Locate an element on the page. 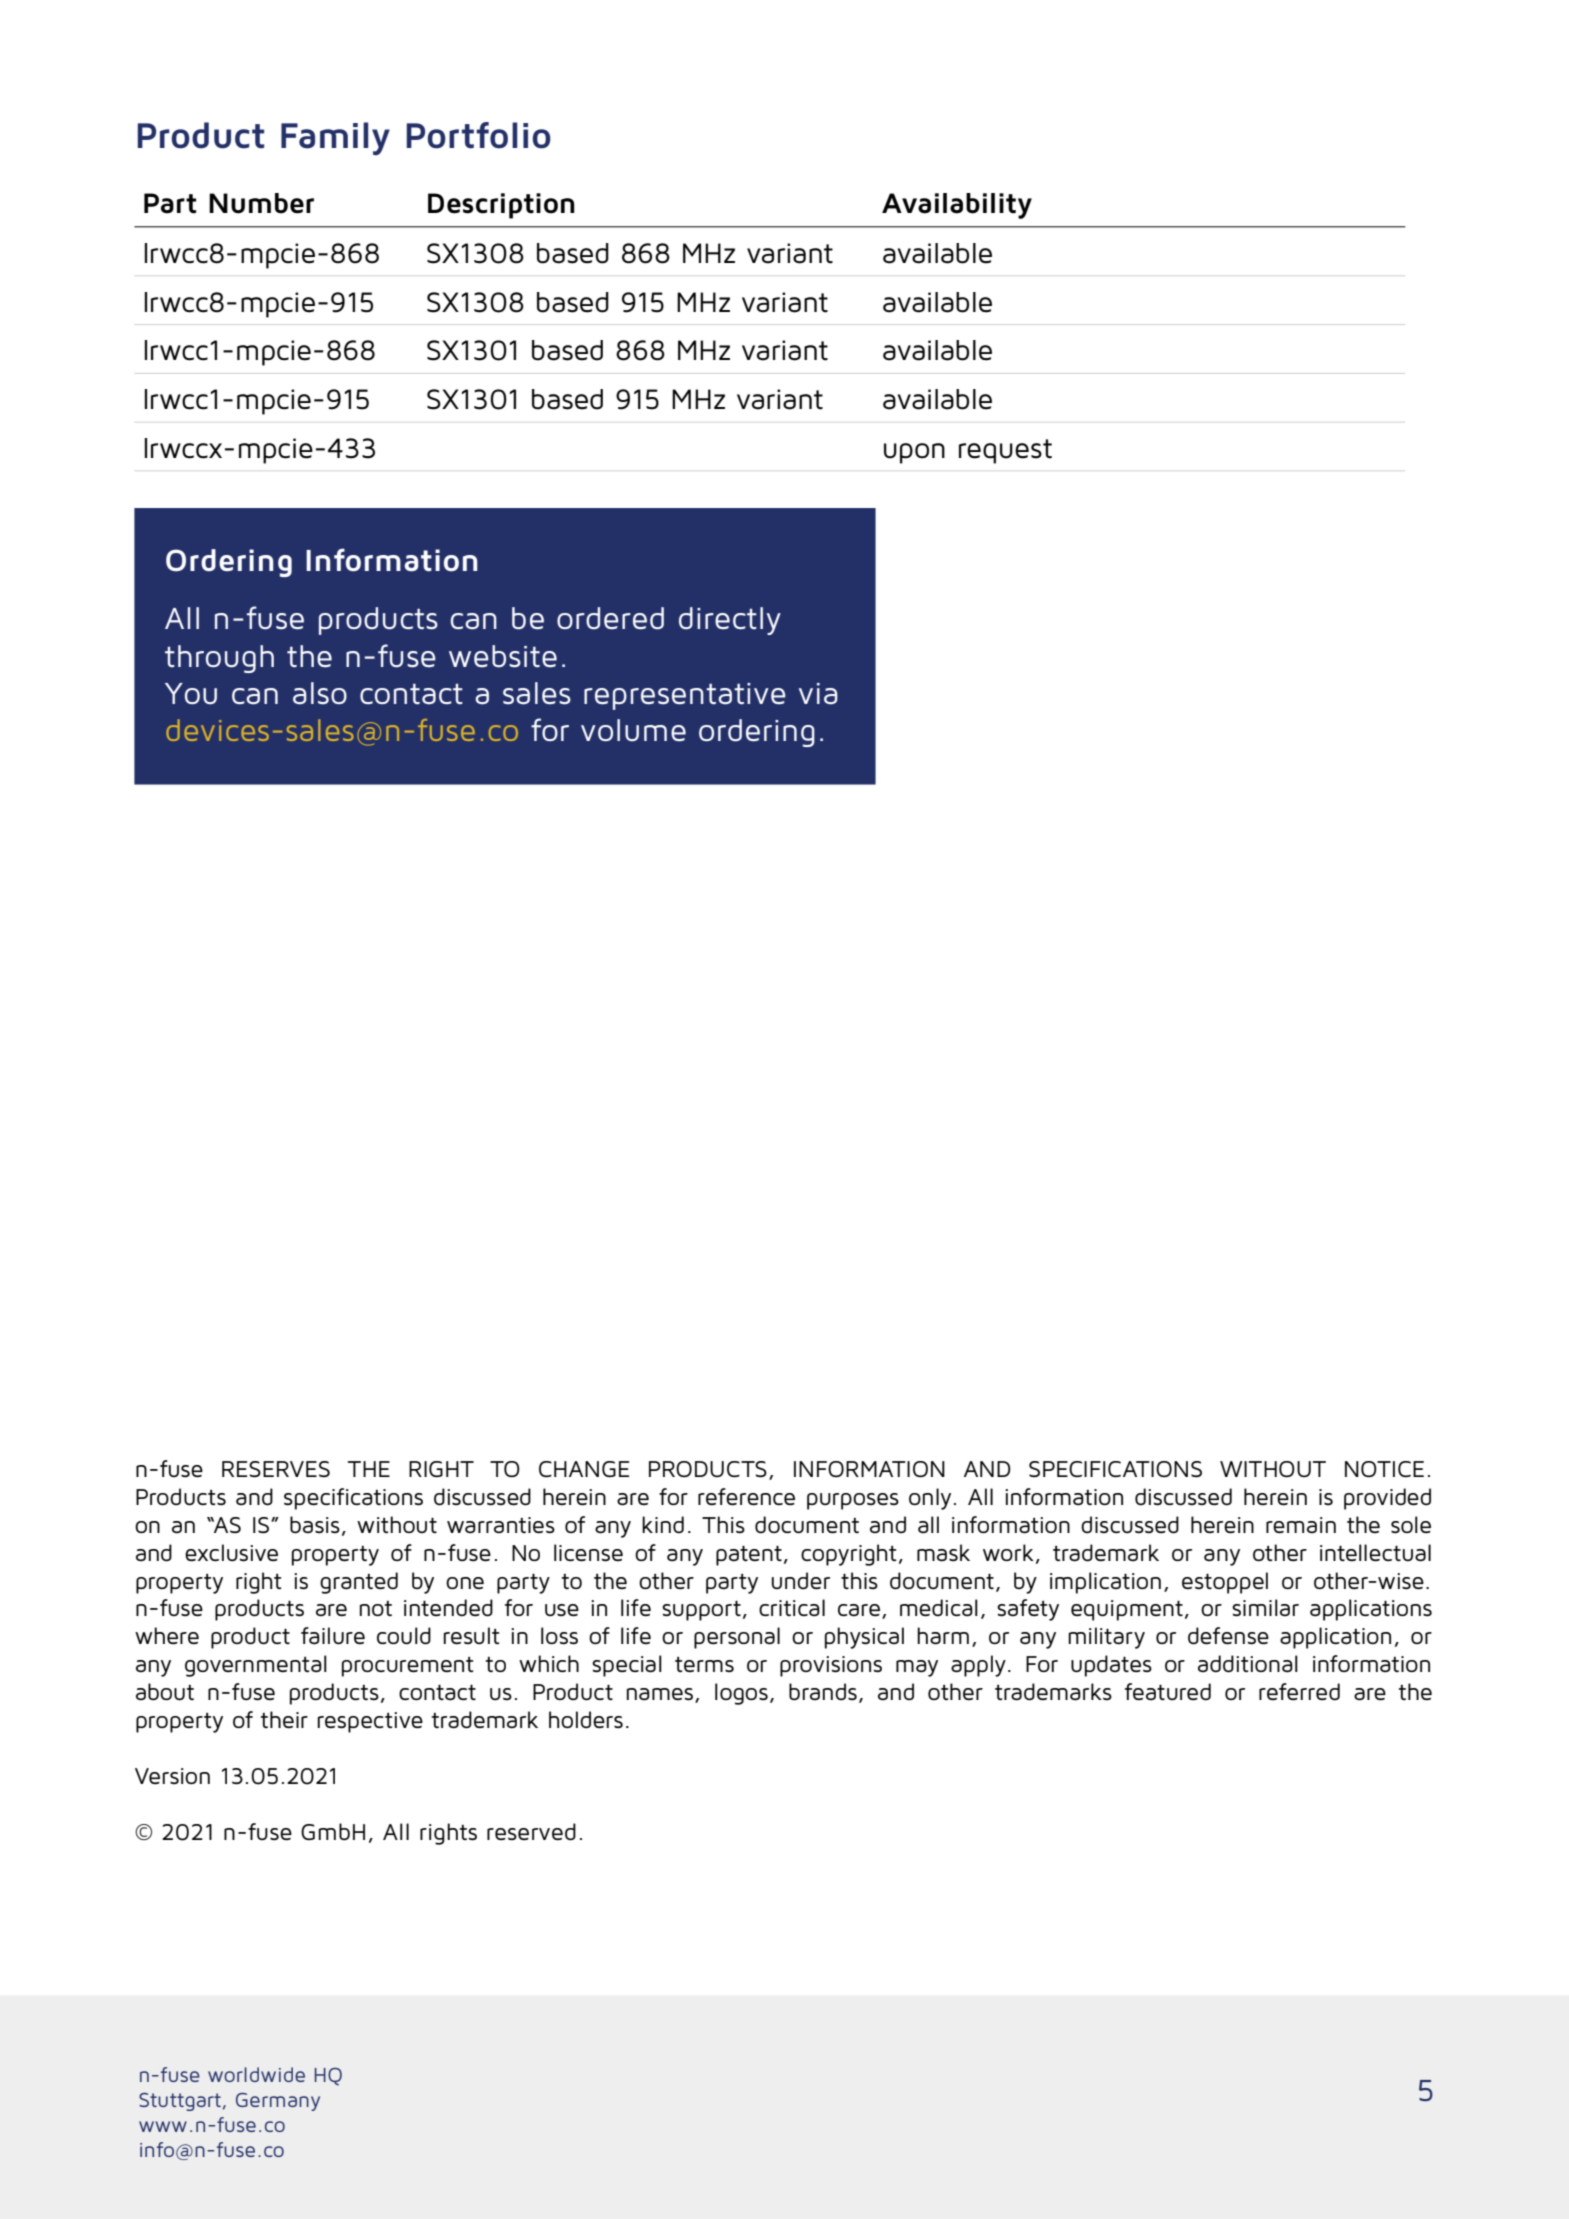 Image resolution: width=1569 pixels, height=2219 pixels. Availability is located at coordinates (957, 206).
